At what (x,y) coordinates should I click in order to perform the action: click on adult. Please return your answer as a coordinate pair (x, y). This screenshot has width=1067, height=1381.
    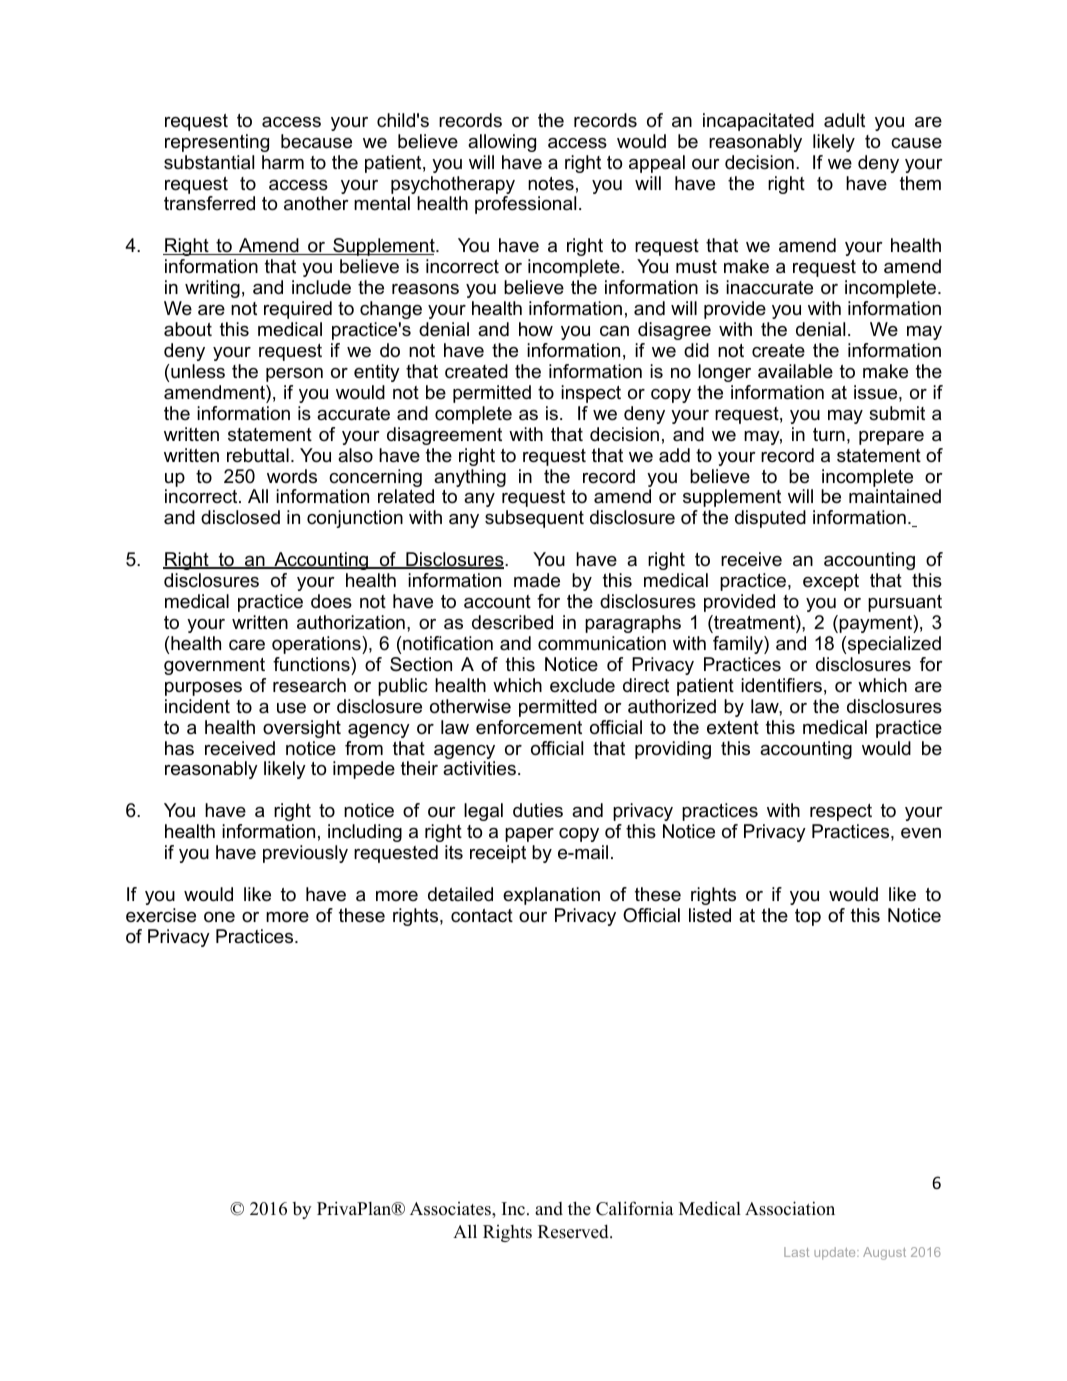
    Looking at the image, I should click on (844, 120).
